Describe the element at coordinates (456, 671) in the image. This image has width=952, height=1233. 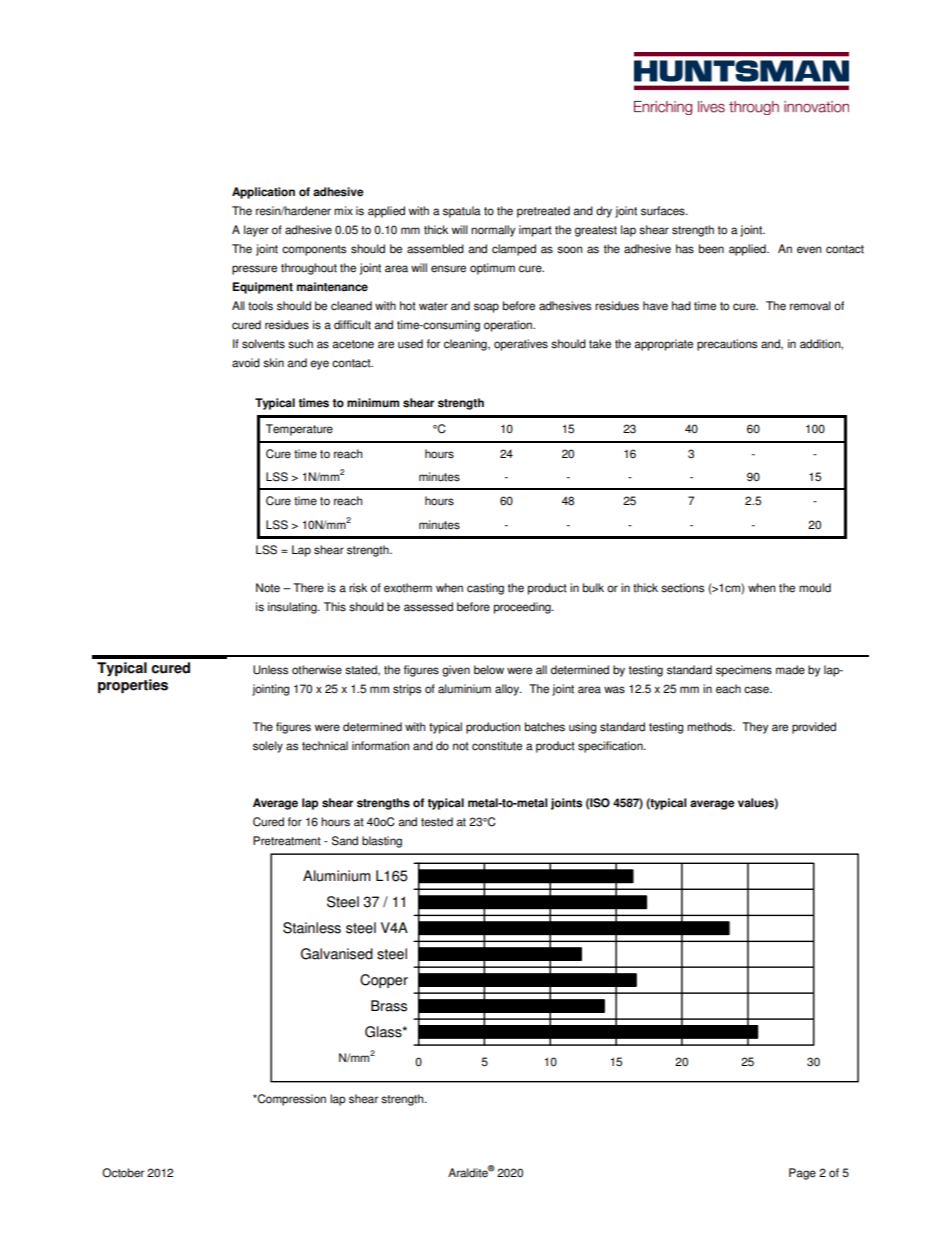
I see `given` at that location.
